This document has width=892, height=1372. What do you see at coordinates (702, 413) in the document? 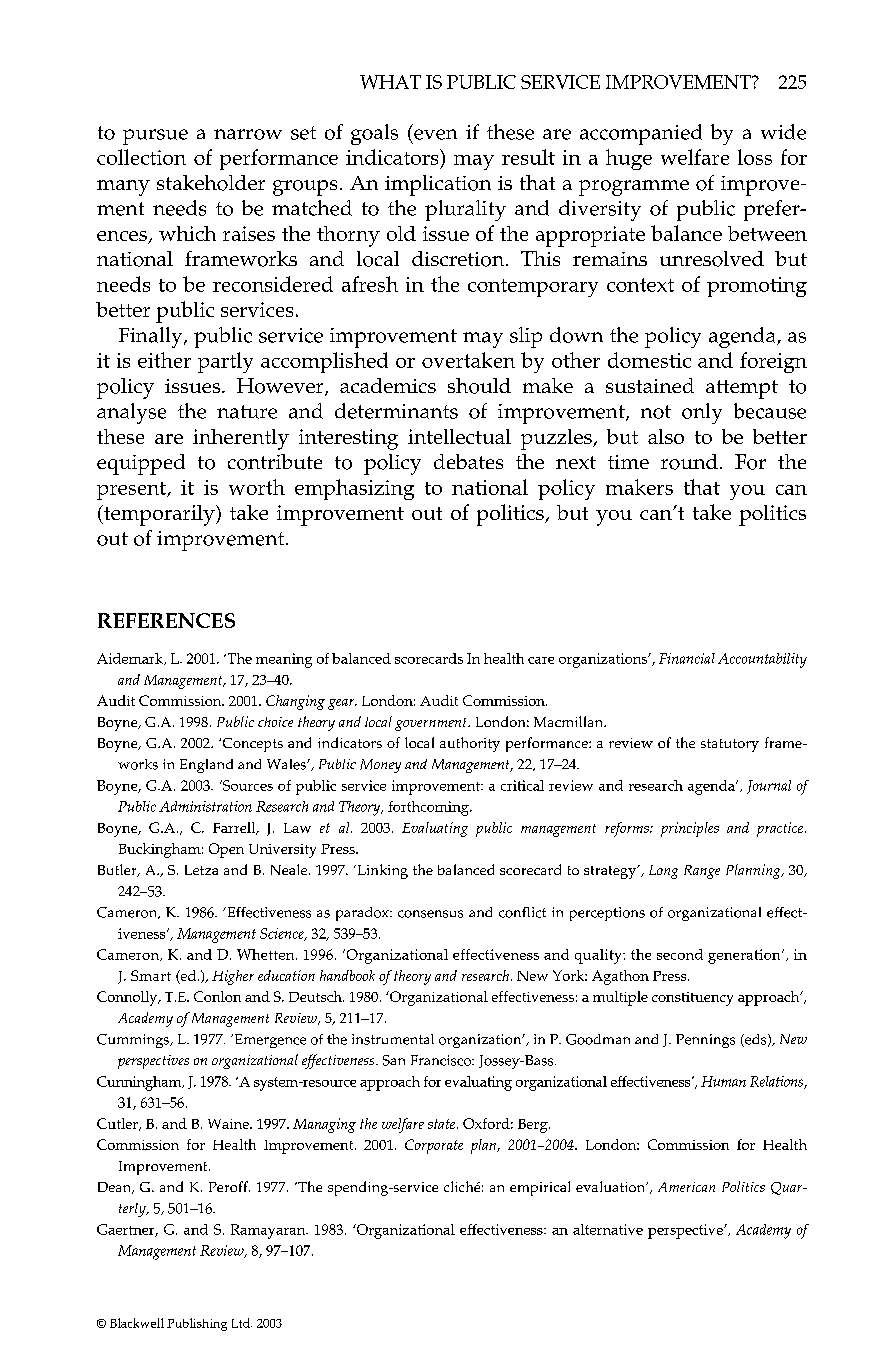
I see `only` at bounding box center [702, 413].
